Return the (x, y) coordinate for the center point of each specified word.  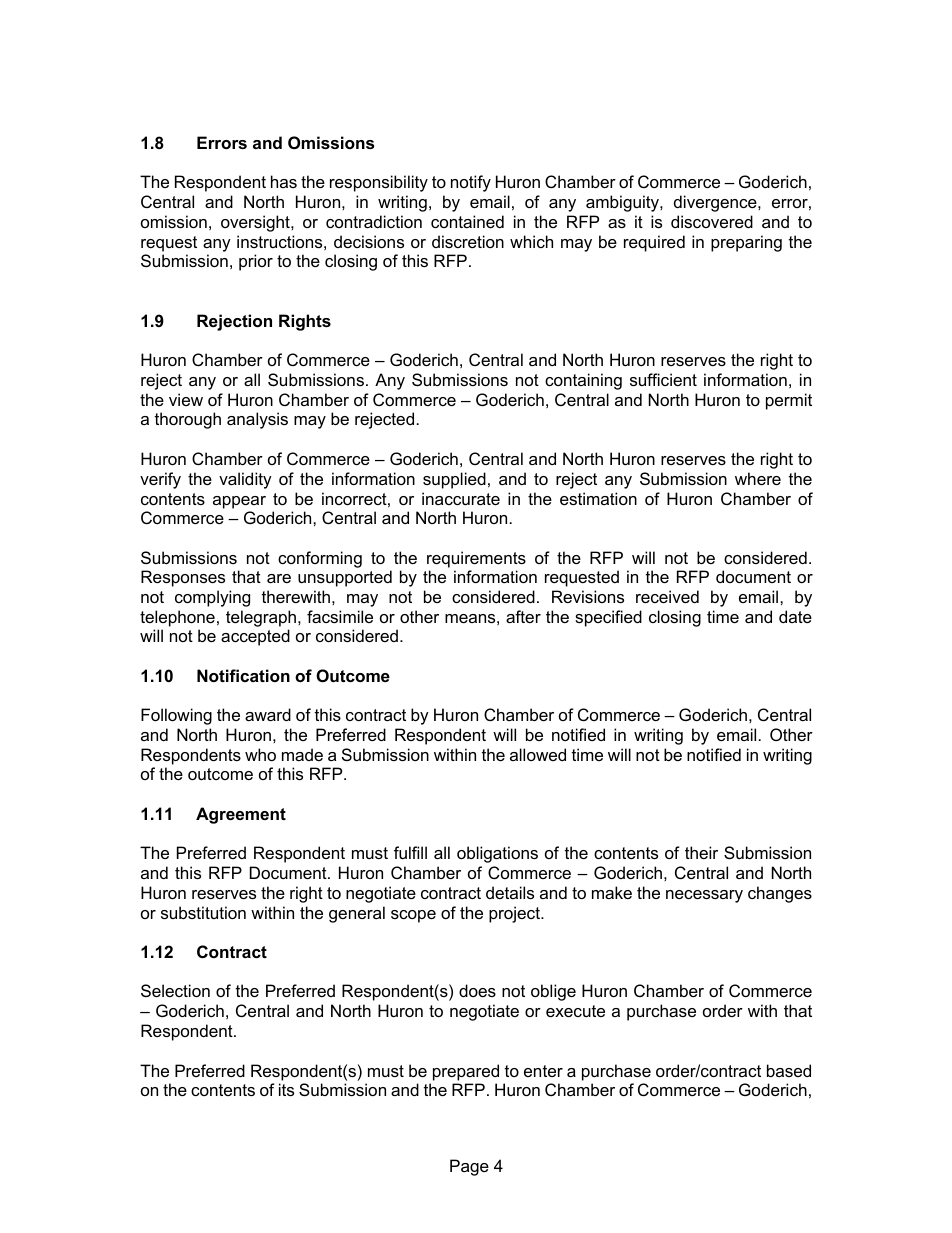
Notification (243, 675)
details (510, 892)
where (758, 478)
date (795, 616)
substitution (203, 912)
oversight (256, 223)
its (286, 1089)
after (523, 616)
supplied (454, 480)
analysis (257, 420)
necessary (704, 896)
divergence (716, 203)
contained (467, 221)
